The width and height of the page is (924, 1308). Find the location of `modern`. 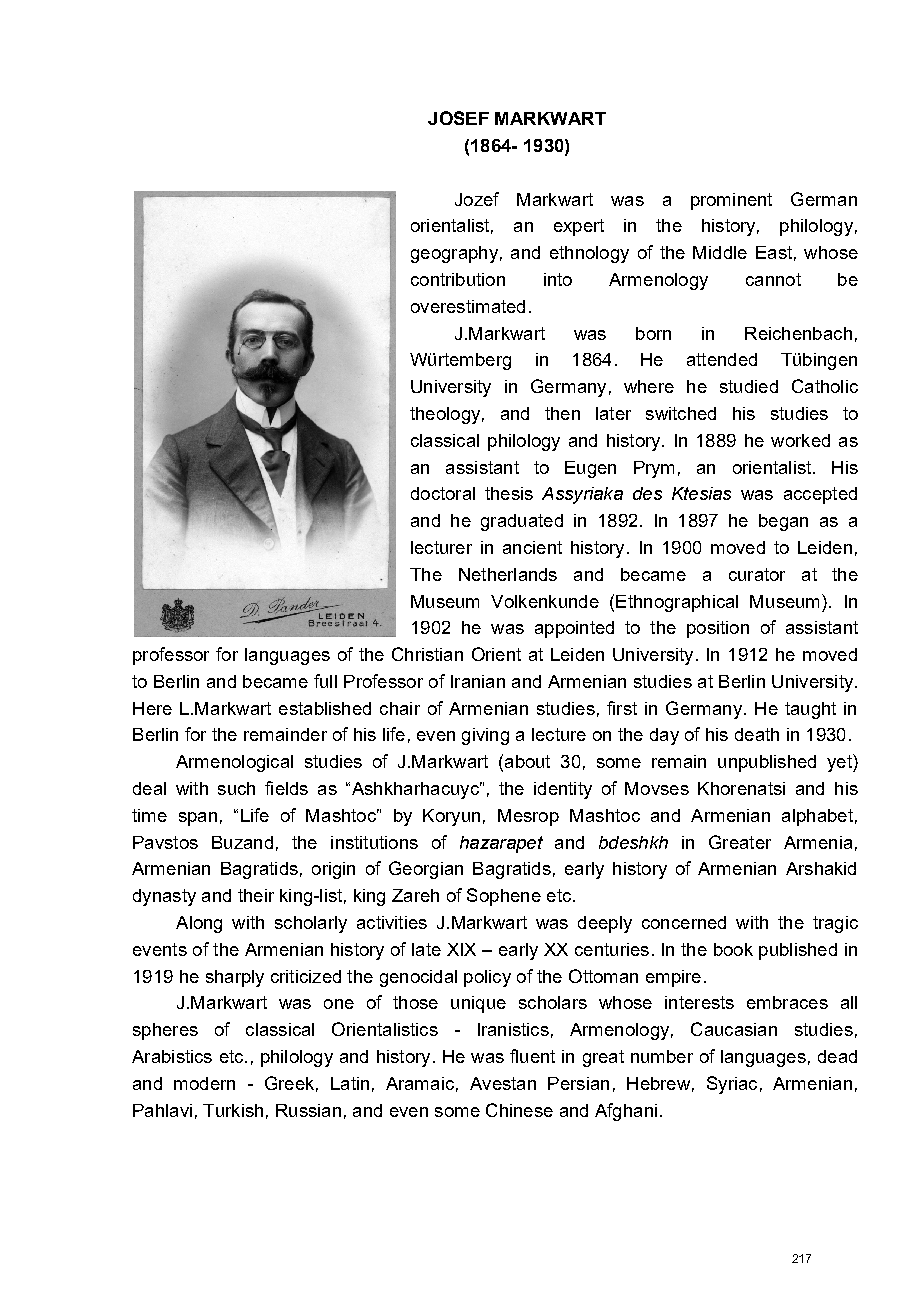

modern is located at coordinates (204, 1083).
